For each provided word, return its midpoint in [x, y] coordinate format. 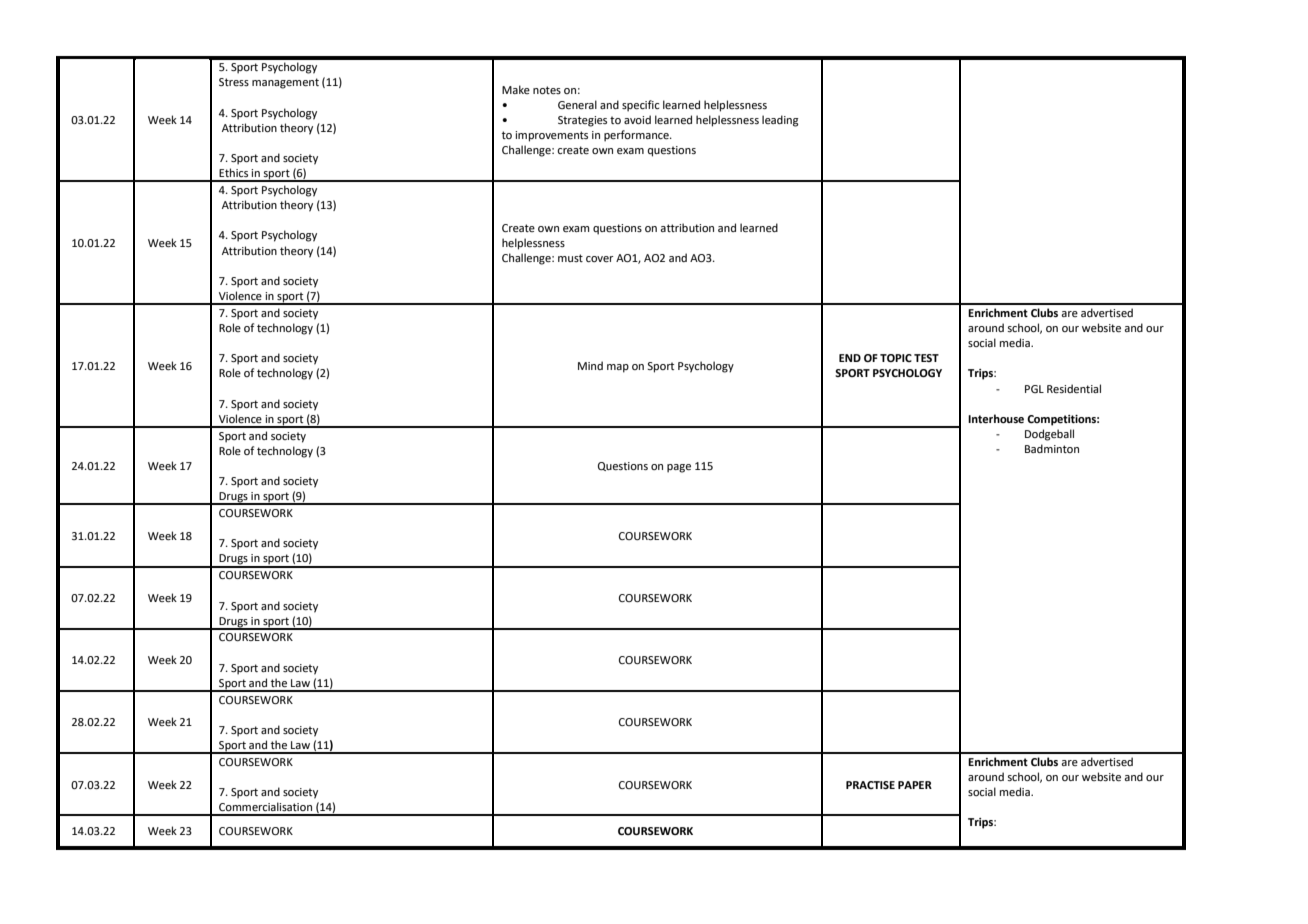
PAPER [915, 785]
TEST [926, 358]
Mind [590, 365]
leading [780, 121]
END [850, 358]
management [285, 83]
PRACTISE [870, 785]
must [570, 258]
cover [600, 259]
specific [640, 106]
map [618, 368]
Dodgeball [1049, 435]
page [679, 468]
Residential [1074, 388]
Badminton [1052, 448]
